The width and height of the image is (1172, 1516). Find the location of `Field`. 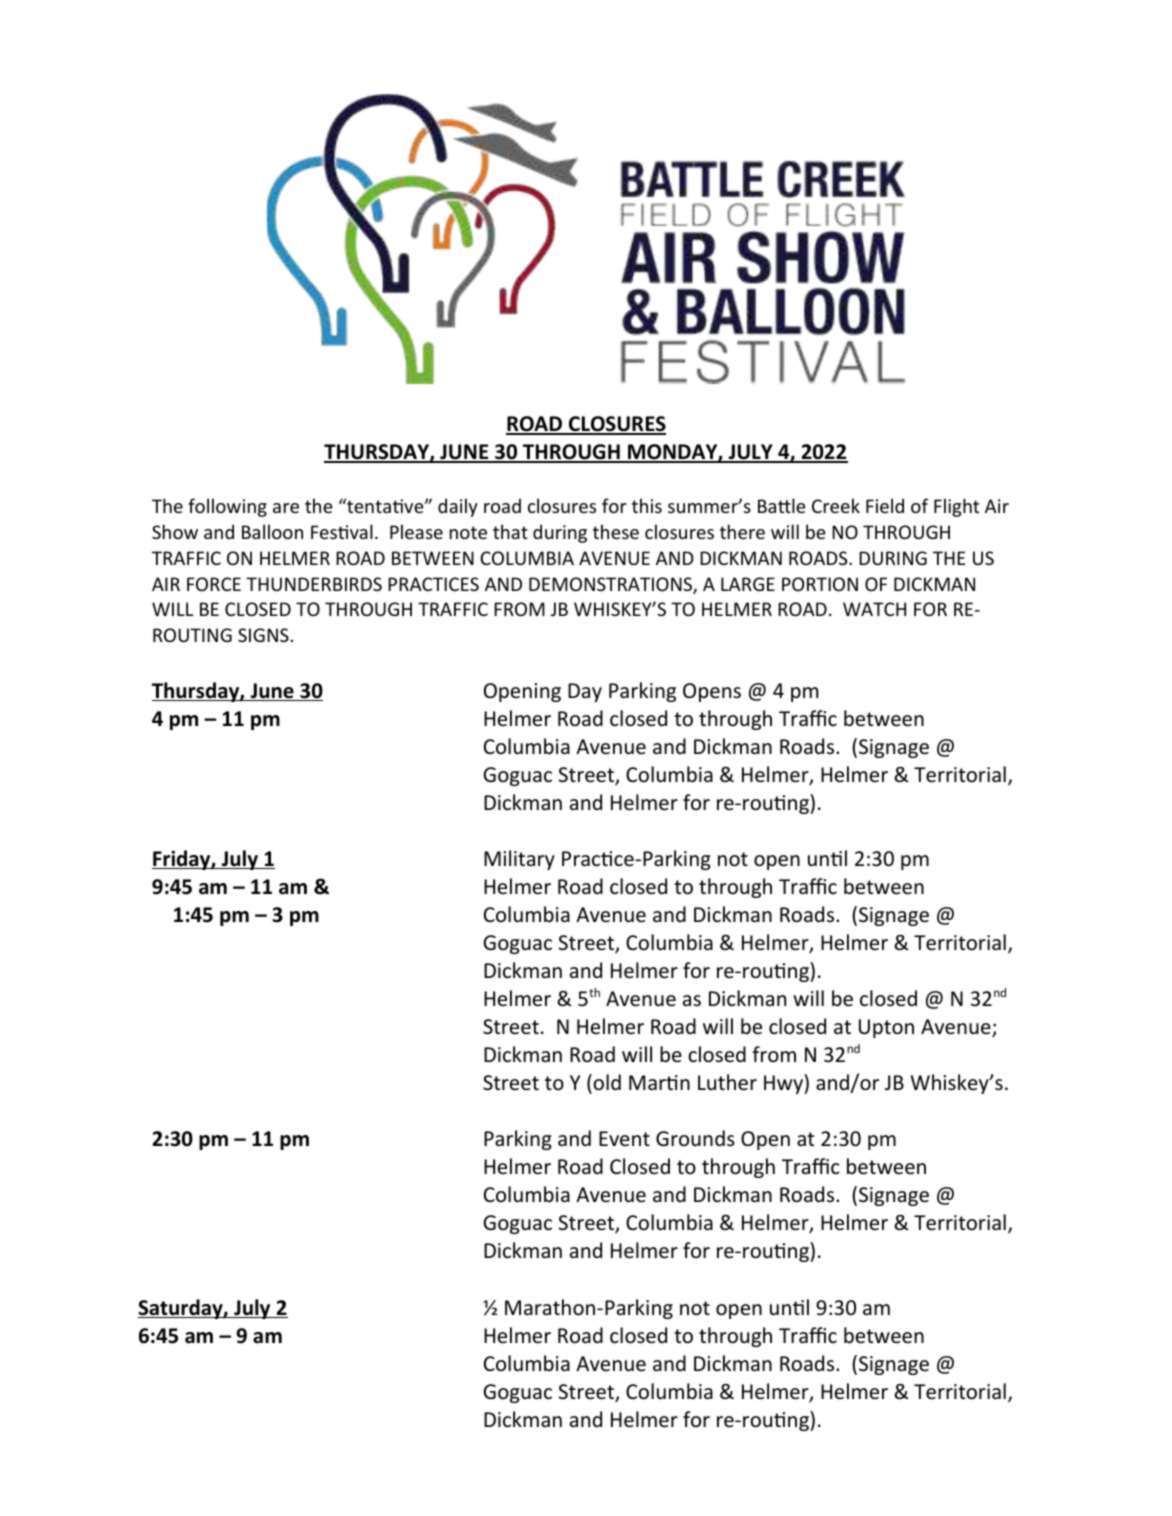

Field is located at coordinates (885, 505).
